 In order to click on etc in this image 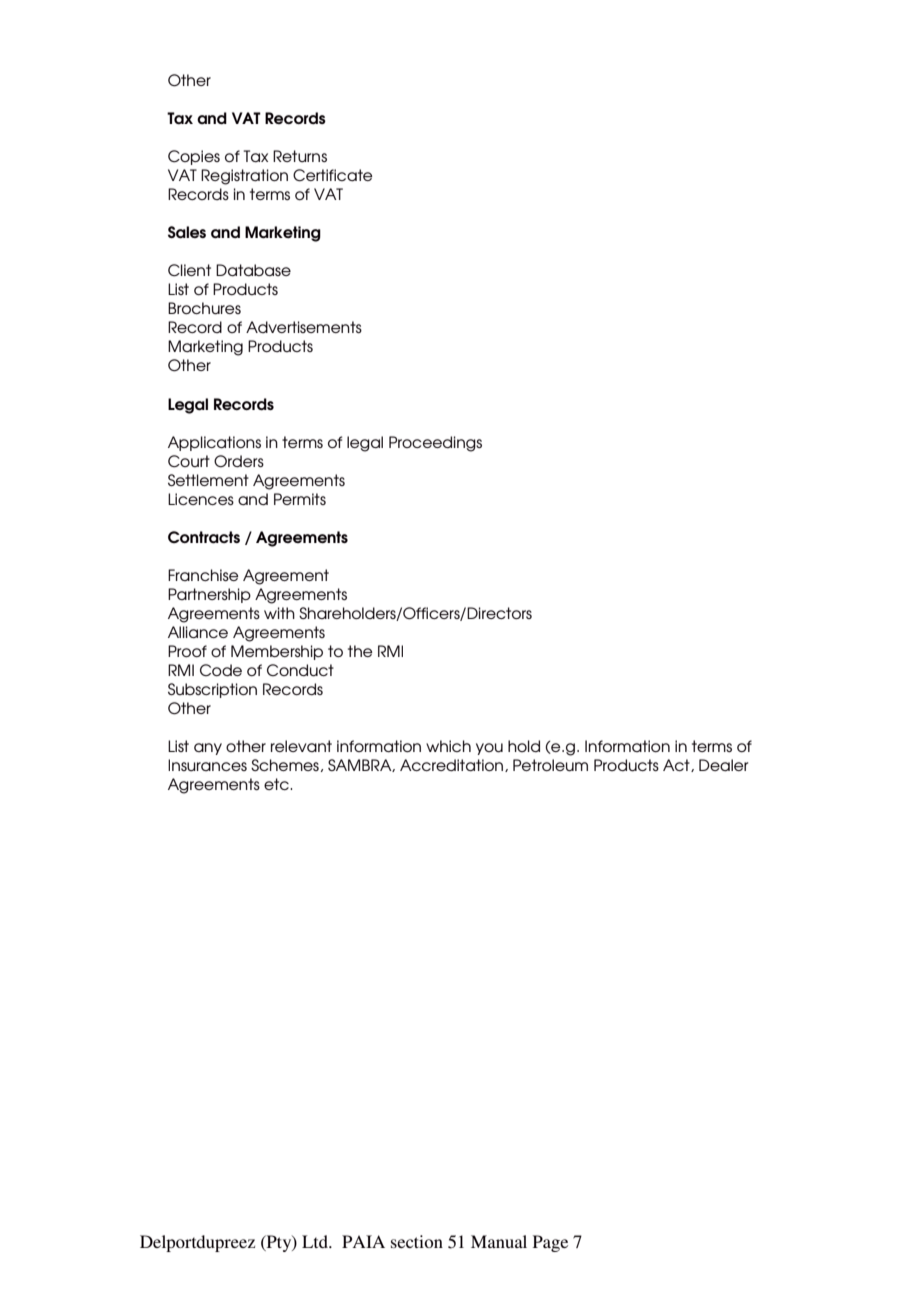, I will do `click(277, 784)`.
